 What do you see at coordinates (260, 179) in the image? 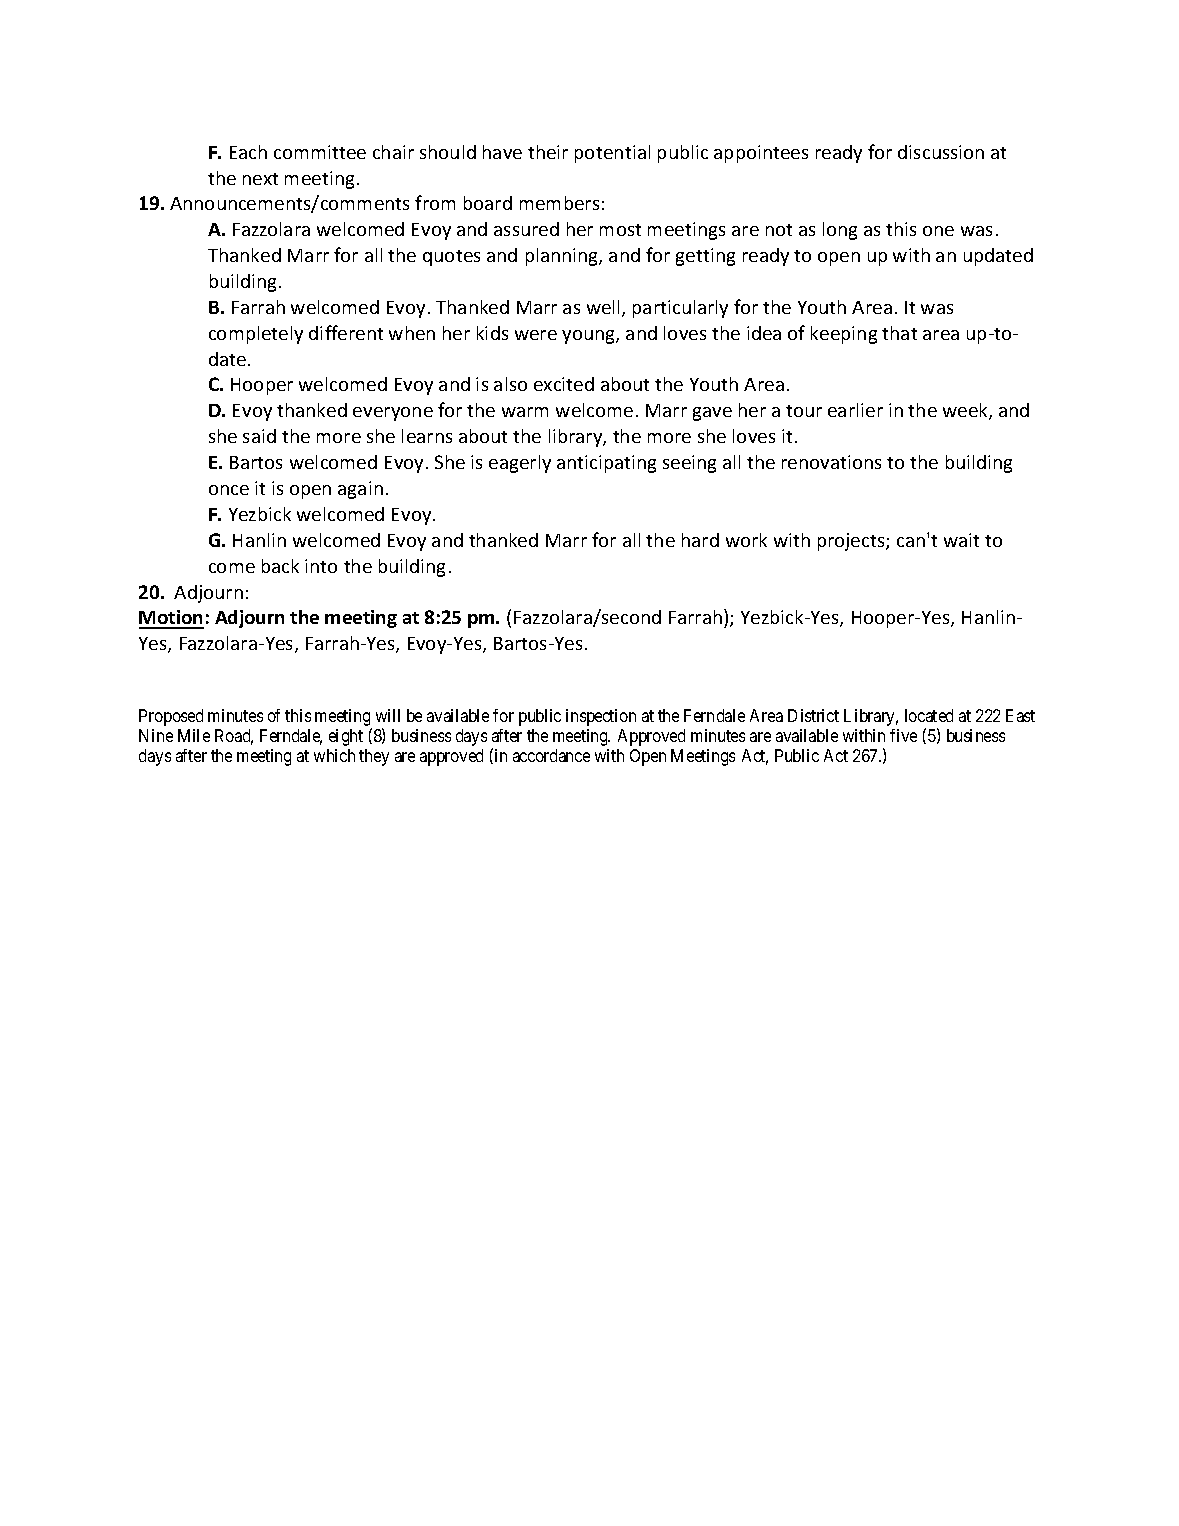
I see `next` at bounding box center [260, 179].
